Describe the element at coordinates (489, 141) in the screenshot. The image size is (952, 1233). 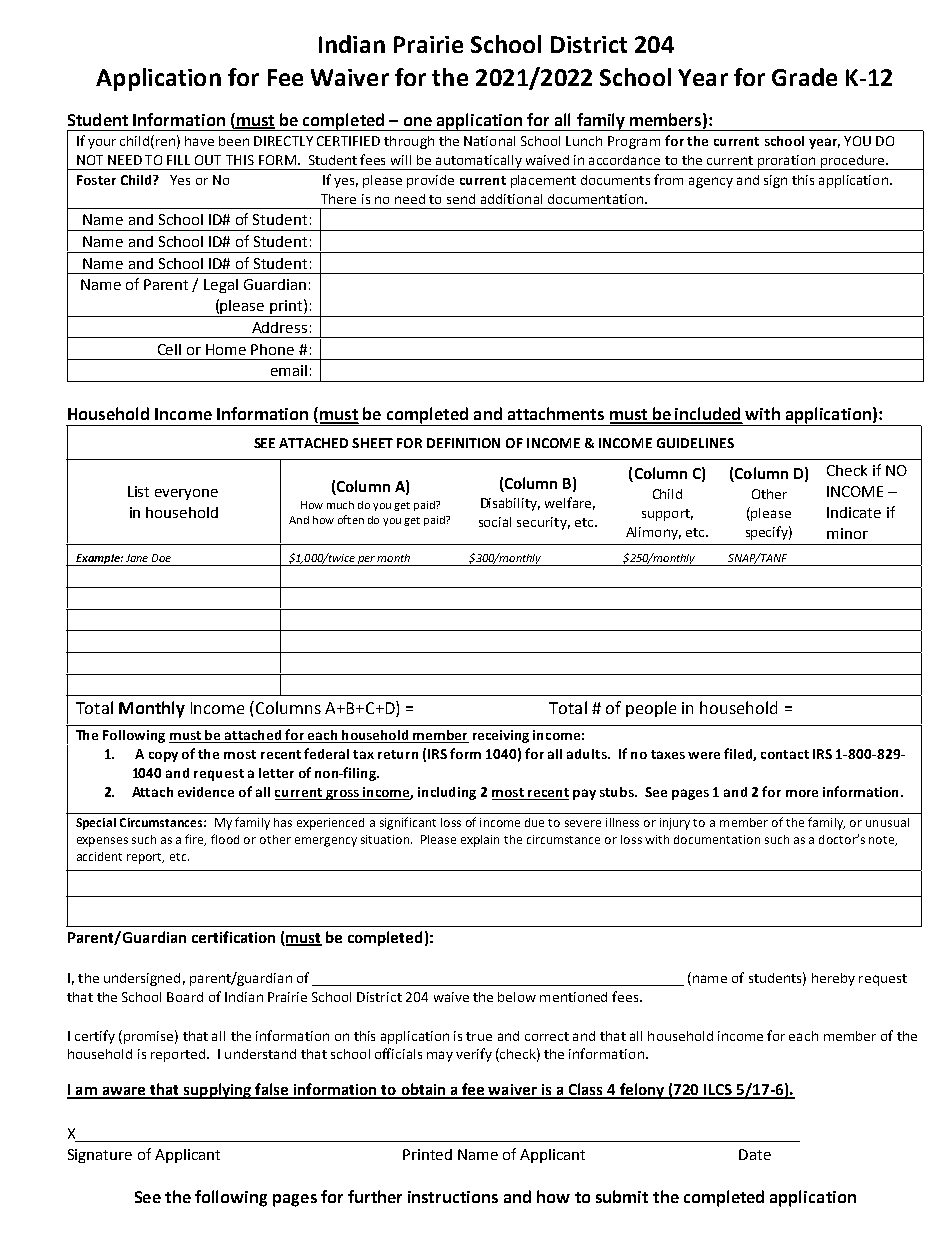
I see `National` at that location.
